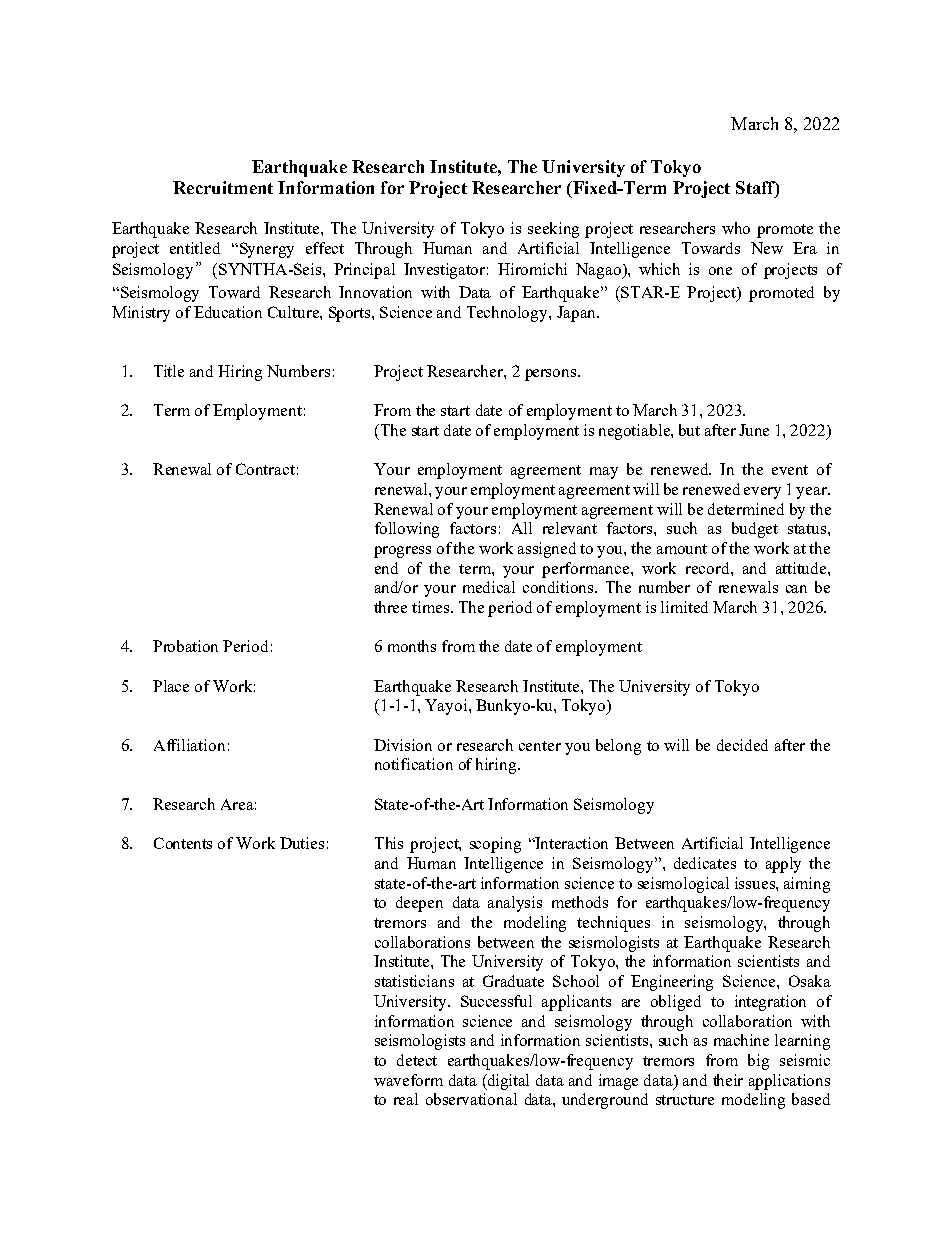 The width and height of the image is (952, 1233). What do you see at coordinates (223, 187) in the image?
I see `Recruitment` at bounding box center [223, 187].
